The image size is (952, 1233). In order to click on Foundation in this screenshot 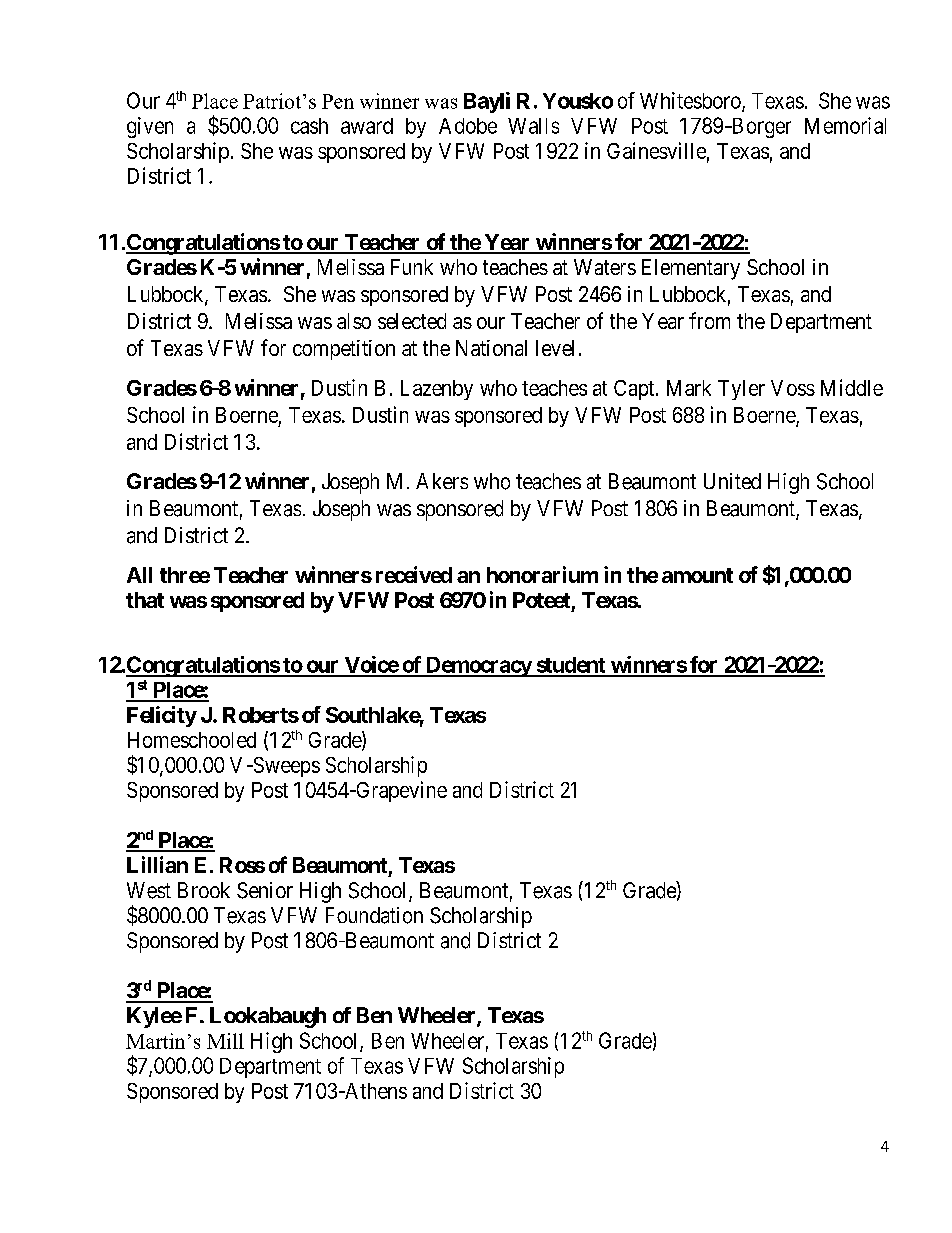, I will do `click(374, 915)`.
